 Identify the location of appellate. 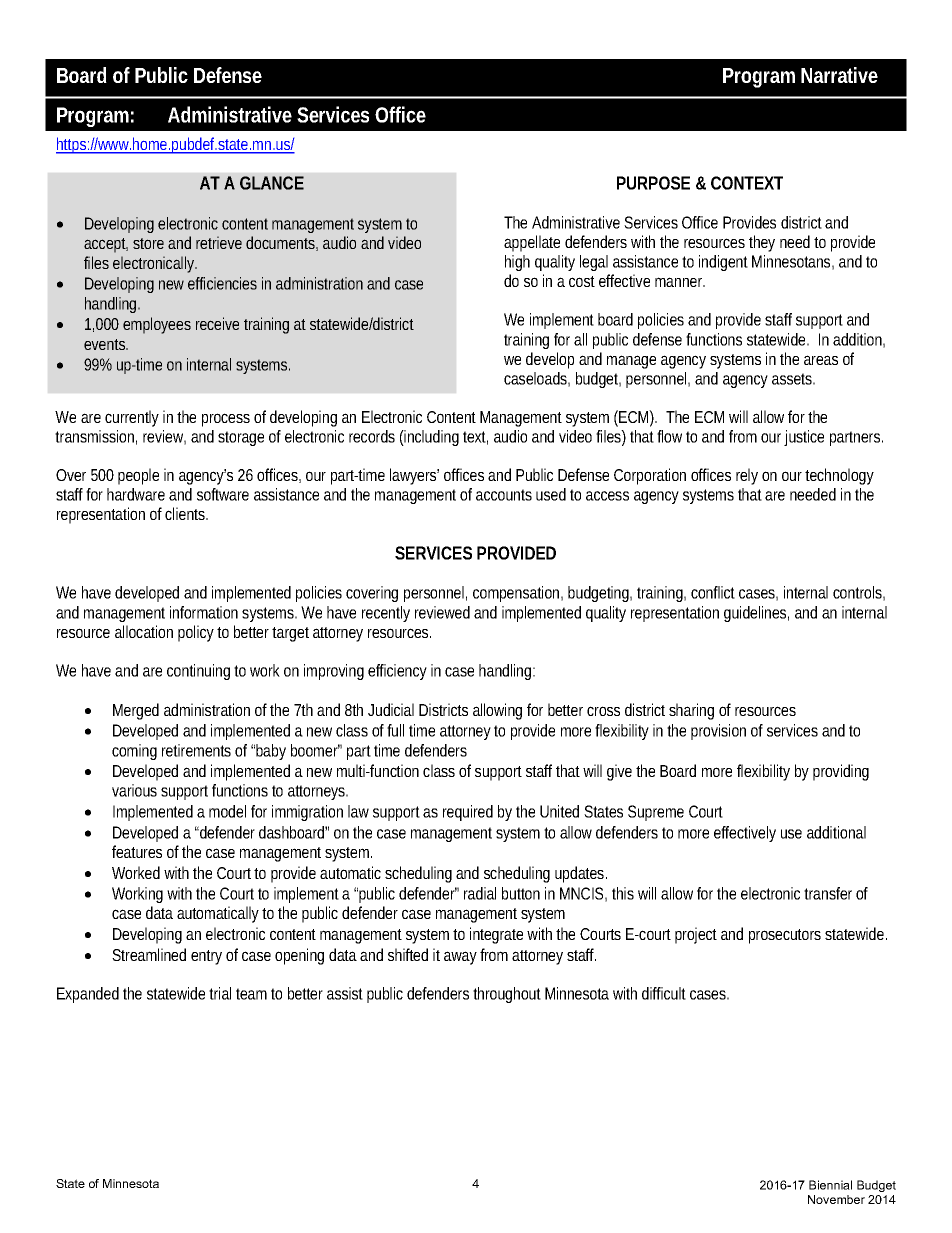
(532, 243).
